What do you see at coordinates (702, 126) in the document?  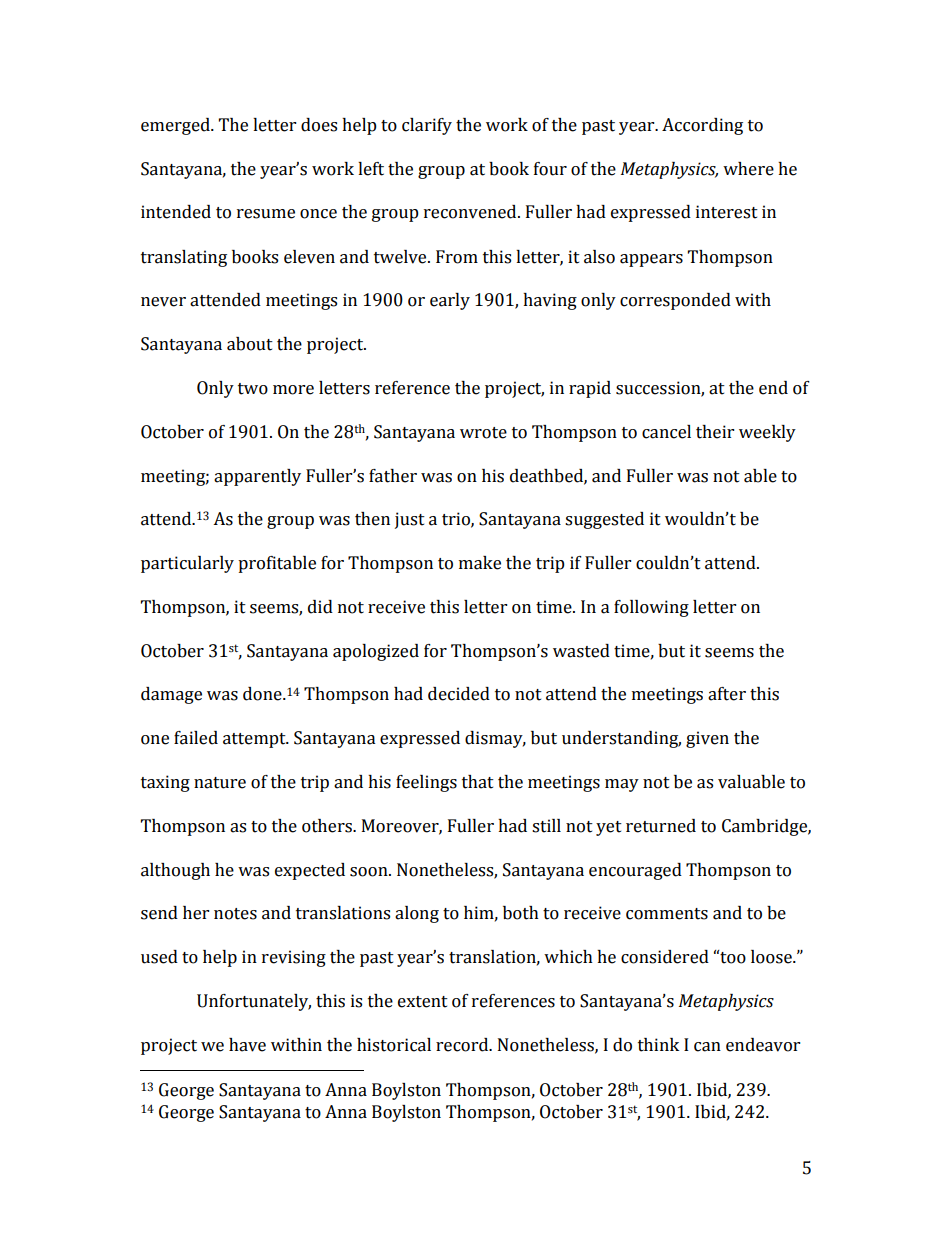 I see `According` at bounding box center [702, 126].
